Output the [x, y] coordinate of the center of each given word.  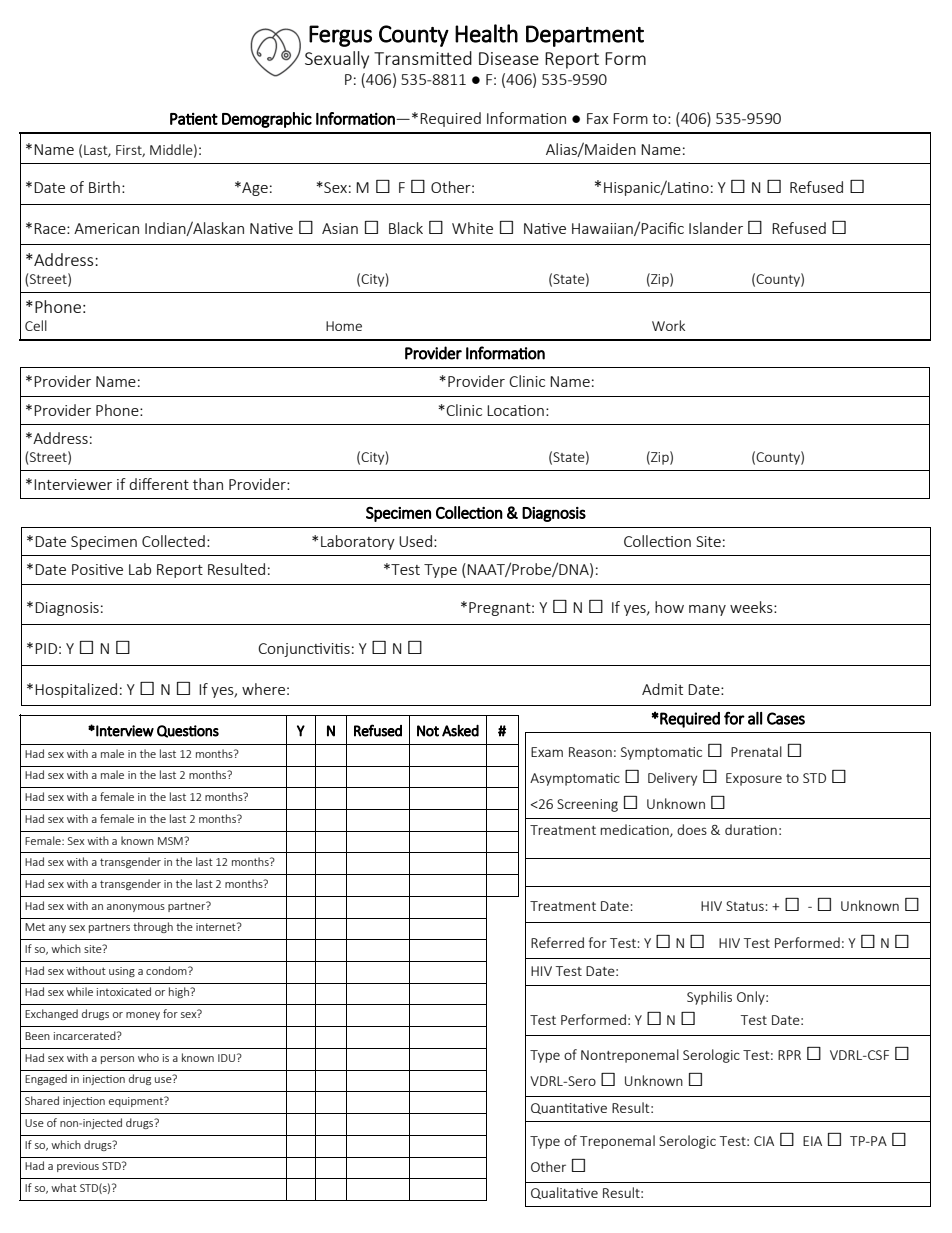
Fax [597, 118]
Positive [97, 569]
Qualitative [564, 1193]
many [707, 610]
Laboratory [358, 542]
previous [78, 1167]
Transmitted [423, 58]
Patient [194, 119]
